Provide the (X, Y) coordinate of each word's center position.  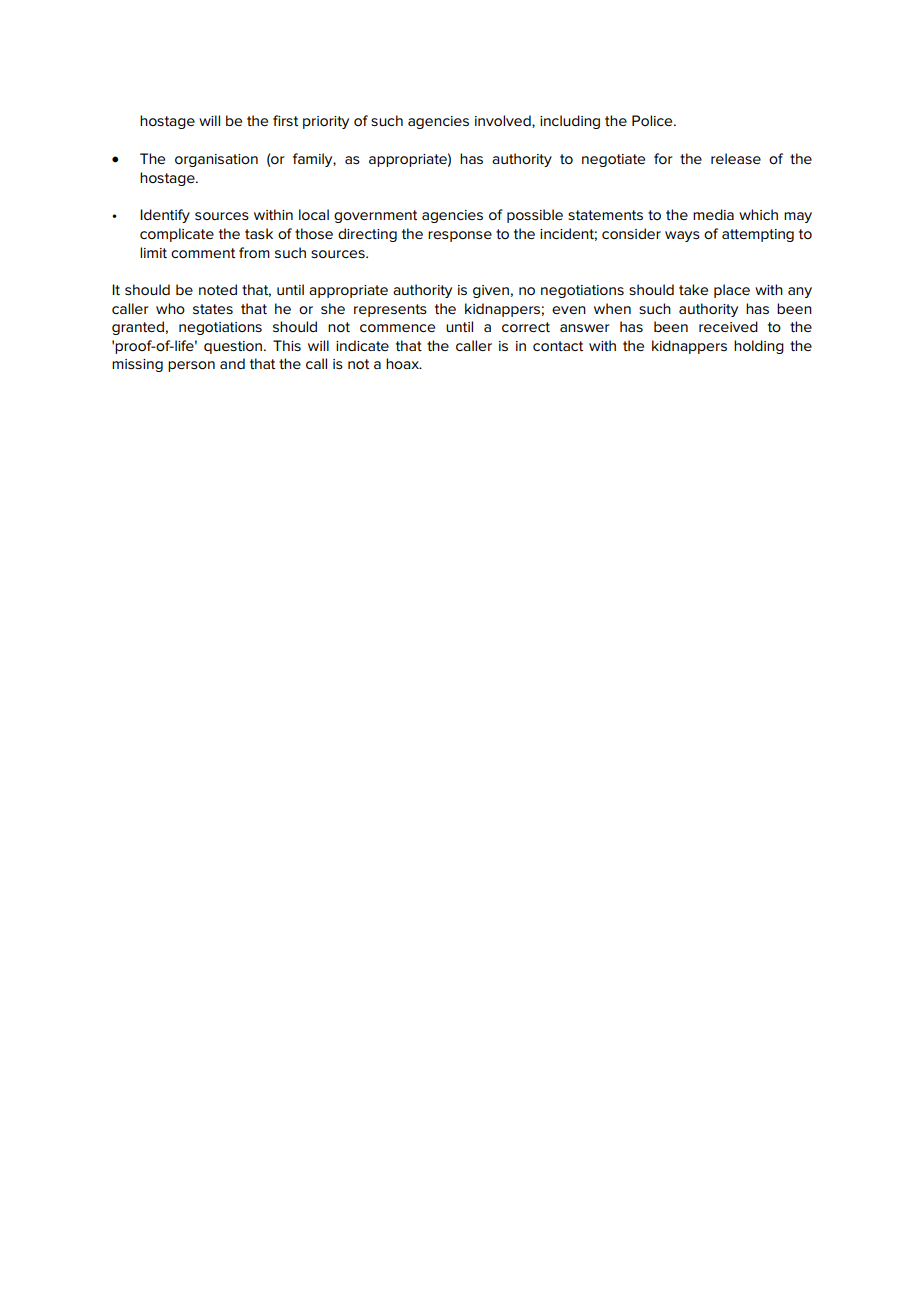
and (232, 363)
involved (504, 121)
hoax (403, 363)
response (460, 236)
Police (653, 120)
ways (682, 236)
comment (203, 253)
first (285, 120)
